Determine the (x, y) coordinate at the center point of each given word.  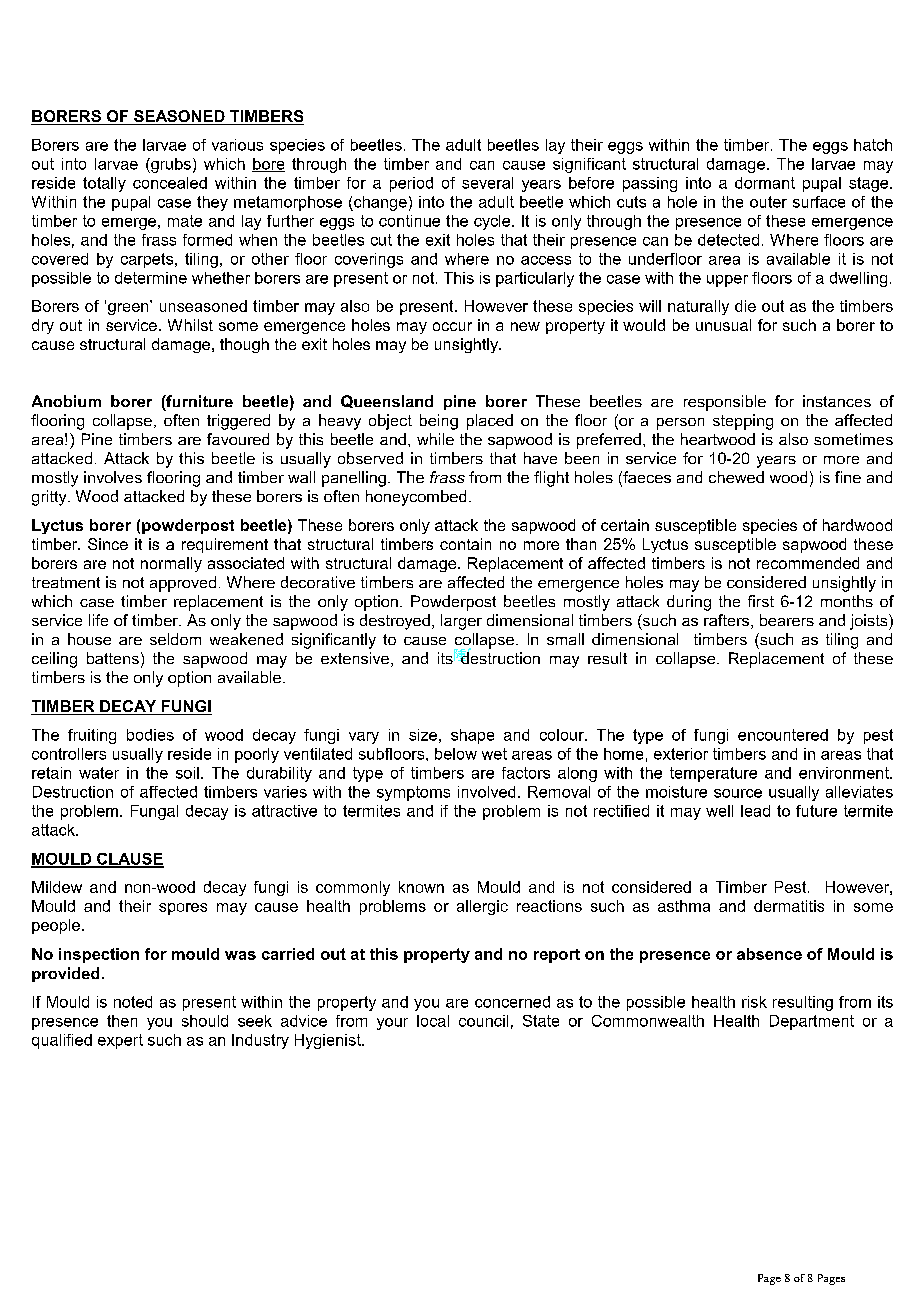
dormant (765, 183)
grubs (170, 165)
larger (461, 622)
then (122, 1021)
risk (754, 1002)
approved (183, 584)
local (433, 1021)
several (487, 183)
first (761, 601)
